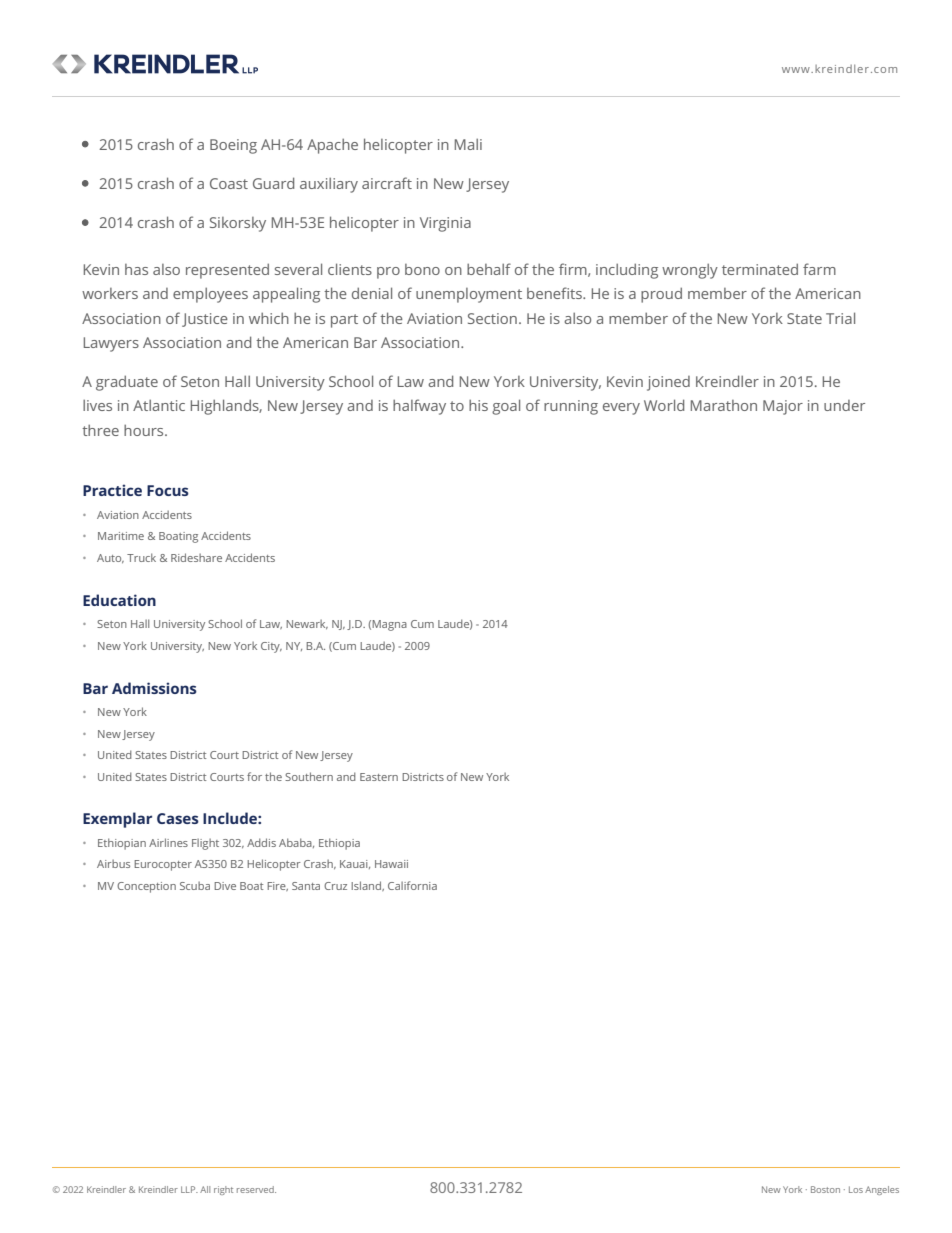 The image size is (952, 1233). Describe the element at coordinates (189, 1189) in the image. I see `LLP` at that location.
